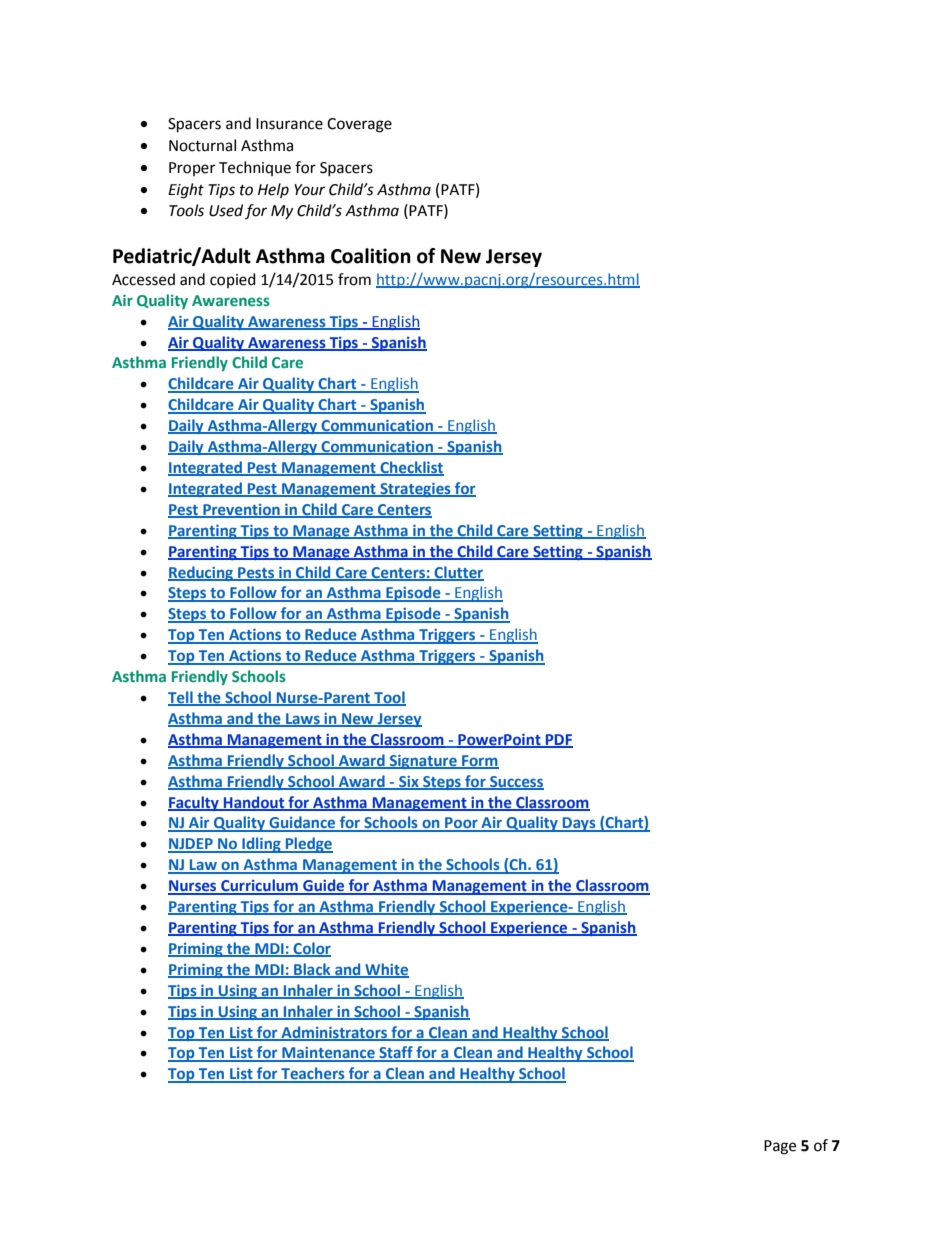  I want to click on Clutter, so click(458, 573).
